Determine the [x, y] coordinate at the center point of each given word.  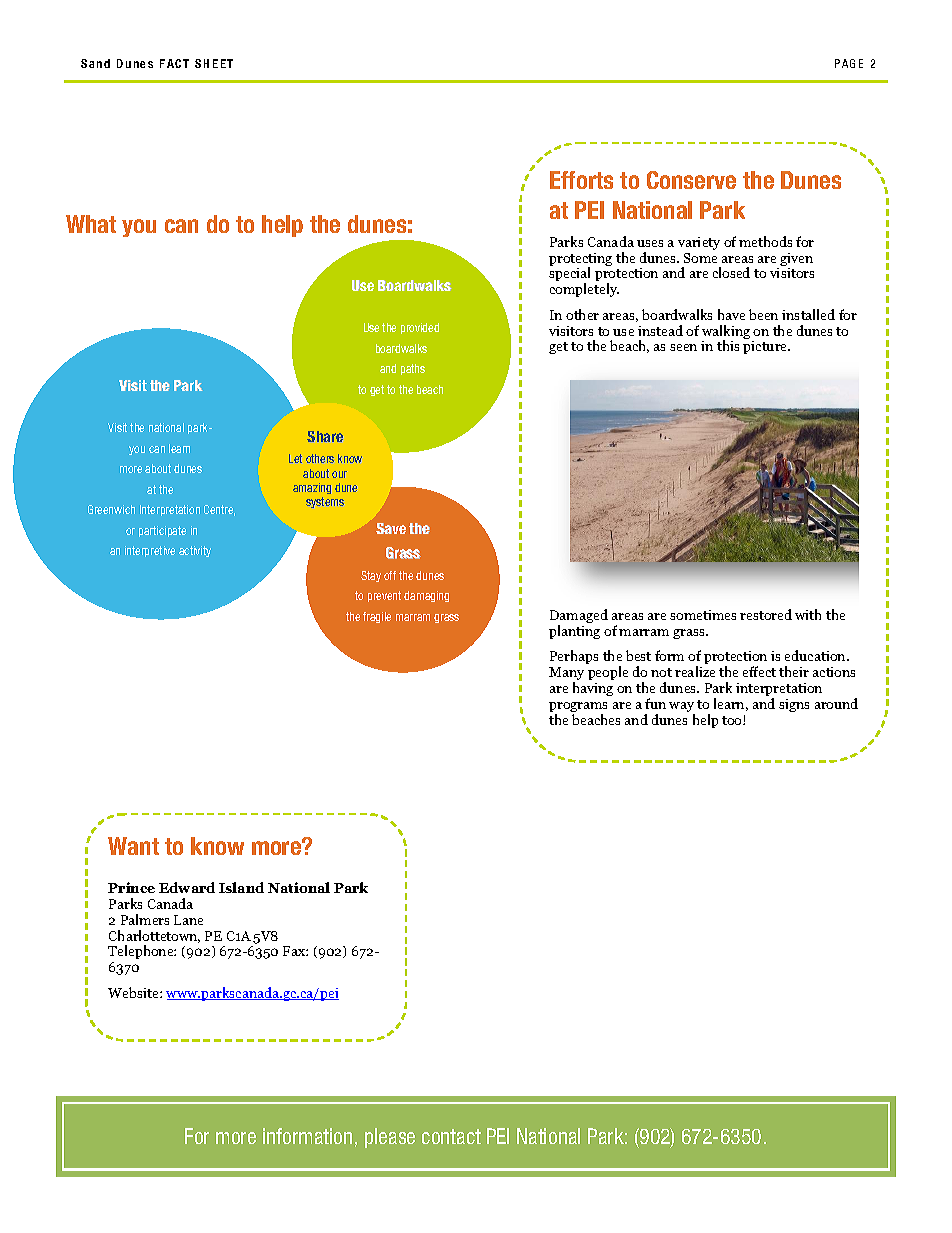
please [390, 1138]
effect [759, 671]
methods [765, 241]
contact [451, 1136]
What [91, 224]
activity [195, 551]
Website [134, 992]
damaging [426, 596]
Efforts [581, 180]
